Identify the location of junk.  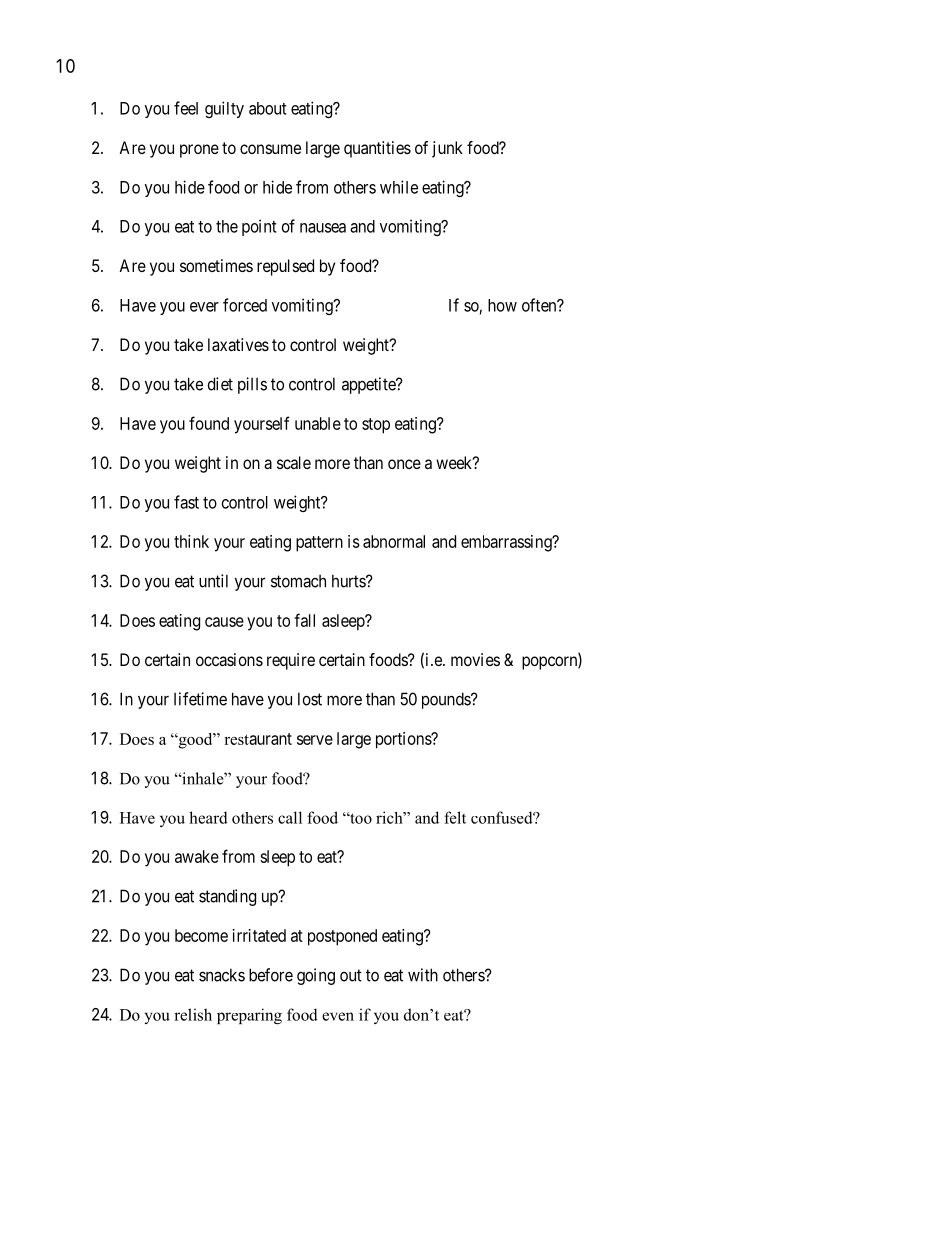
(447, 149).
